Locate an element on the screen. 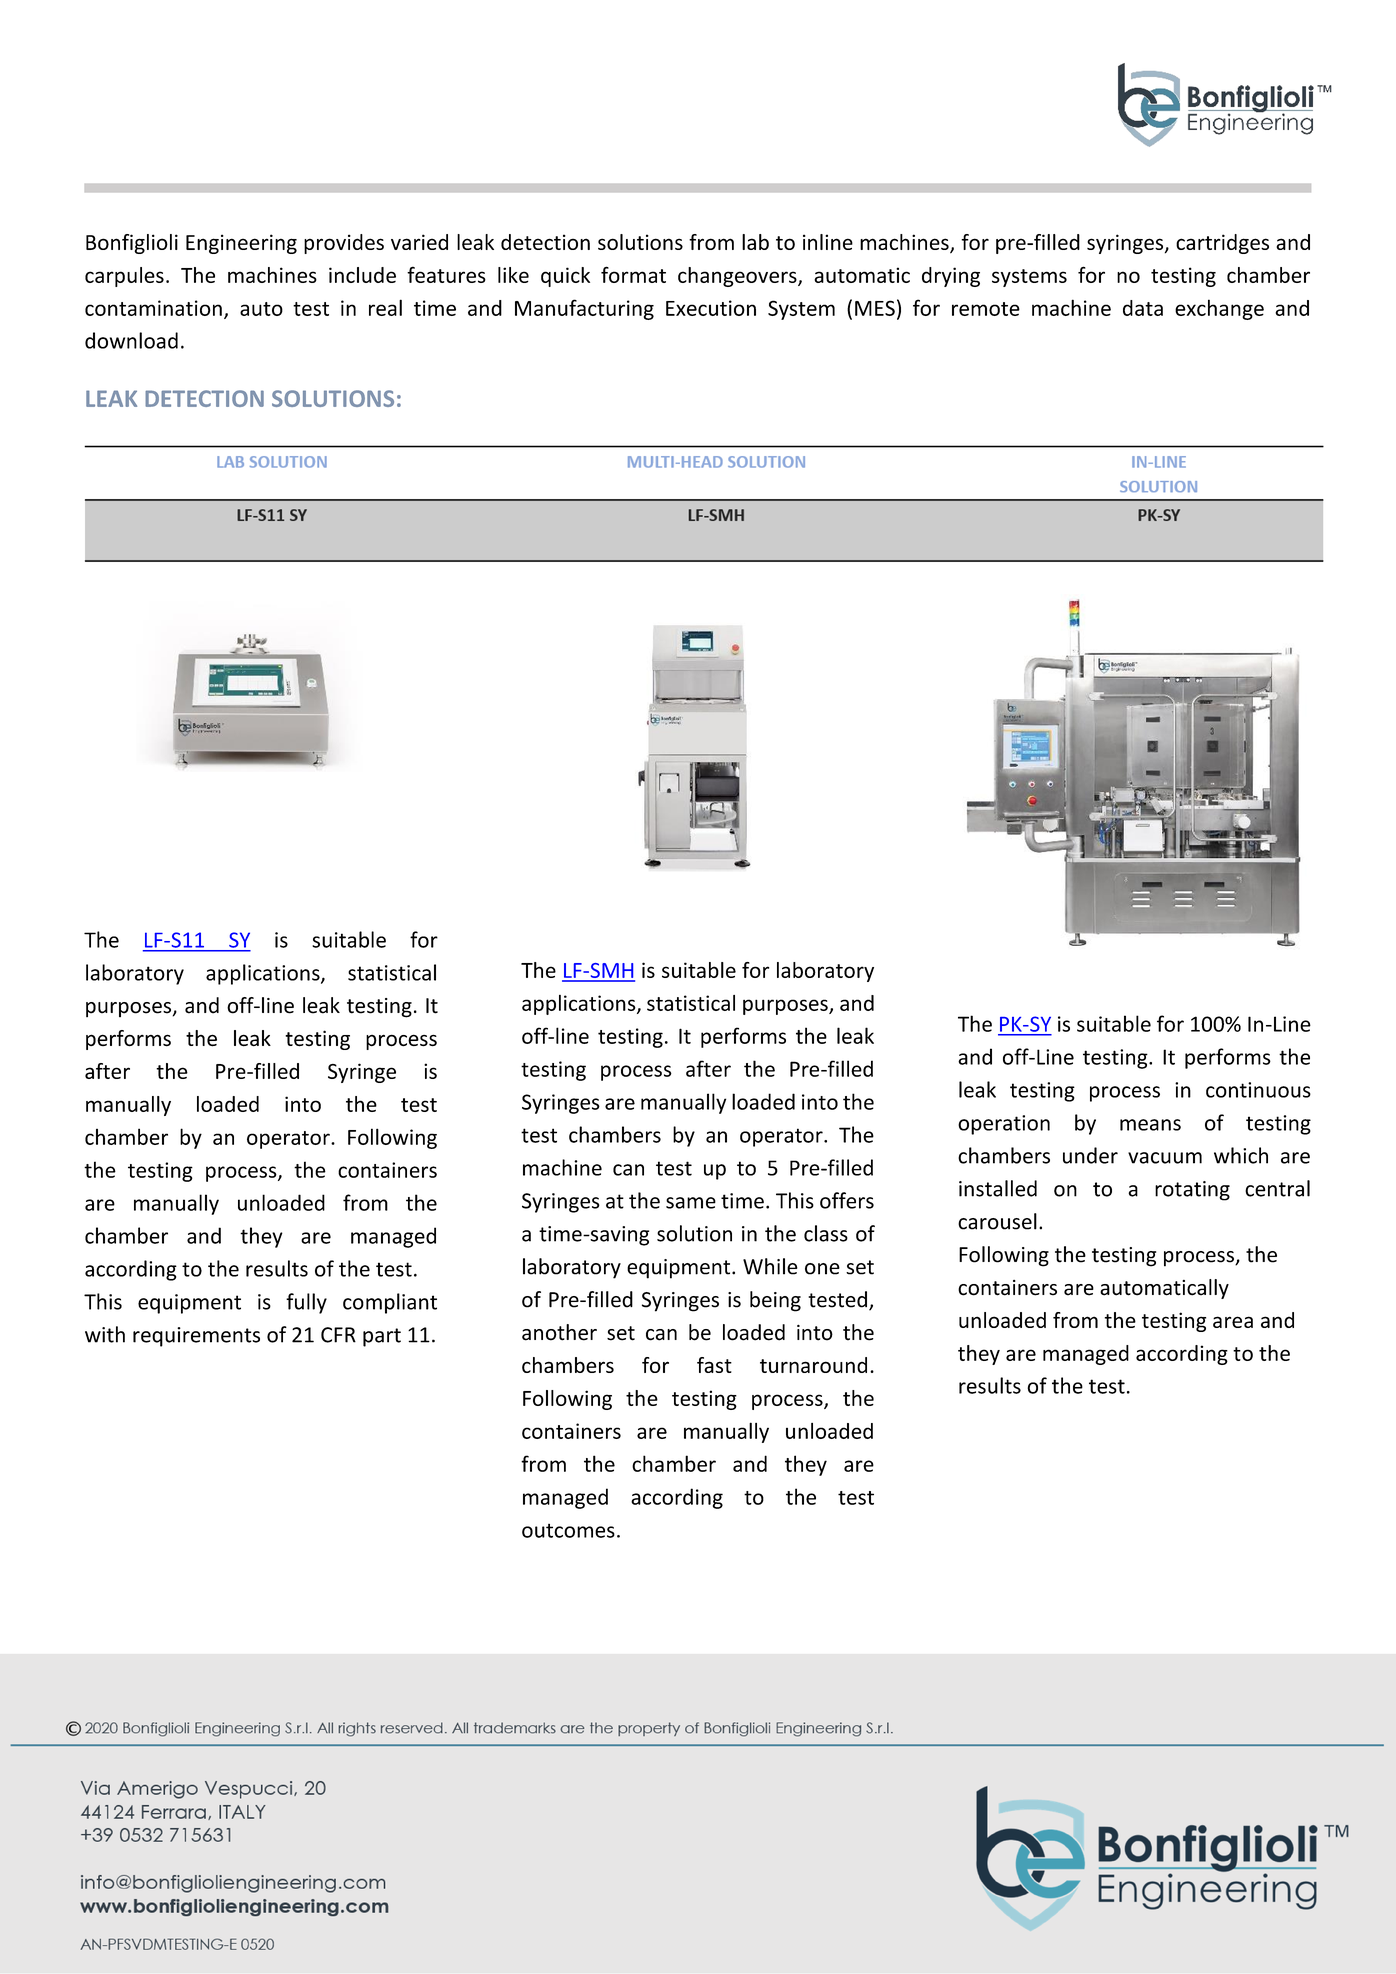 The width and height of the screenshot is (1396, 1974). same is located at coordinates (691, 1203).
